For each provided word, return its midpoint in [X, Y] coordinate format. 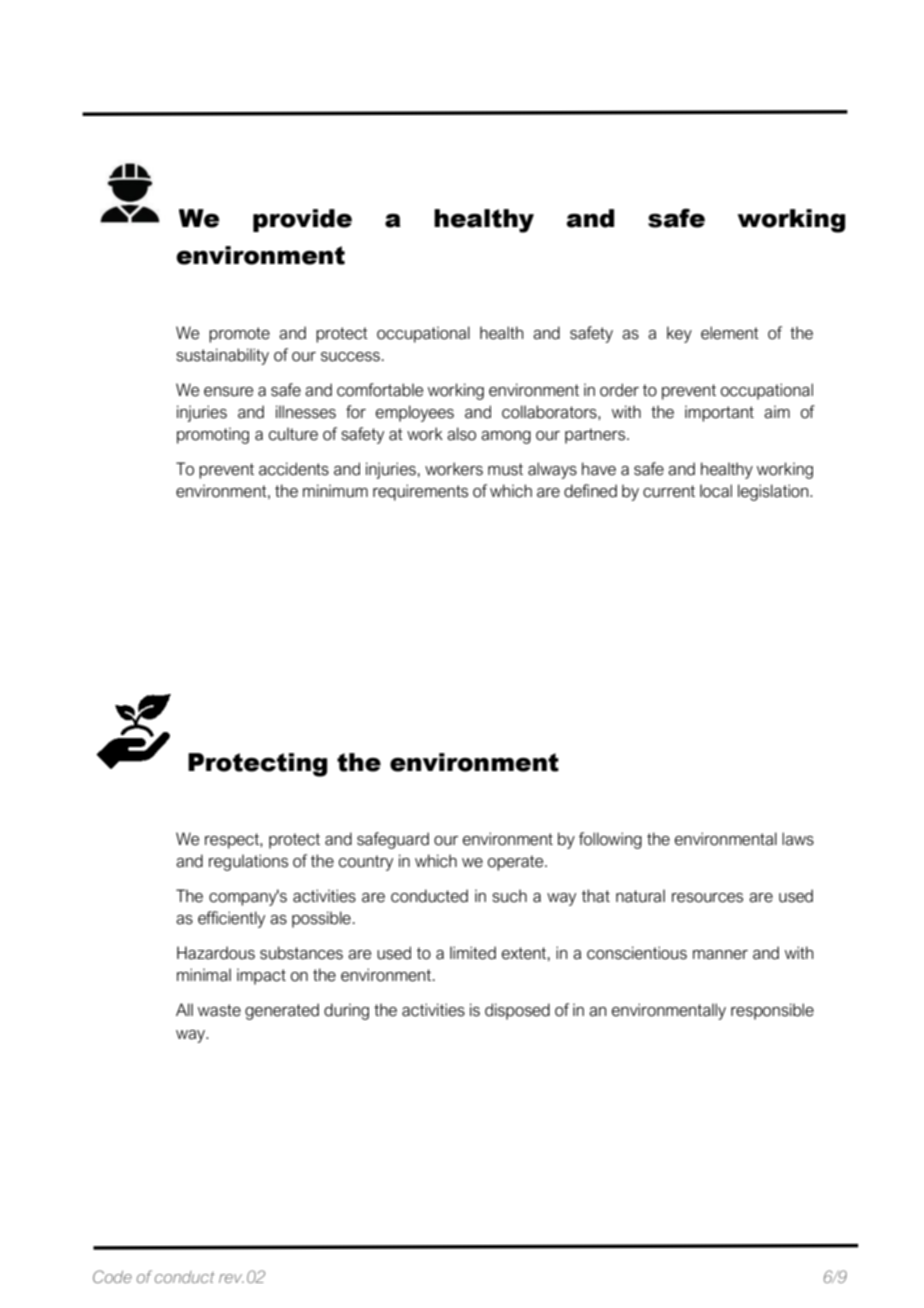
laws [798, 839]
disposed [517, 1011]
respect [233, 841]
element [730, 333]
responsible [772, 1011]
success [350, 357]
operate [517, 863]
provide [302, 220]
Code [112, 1276]
